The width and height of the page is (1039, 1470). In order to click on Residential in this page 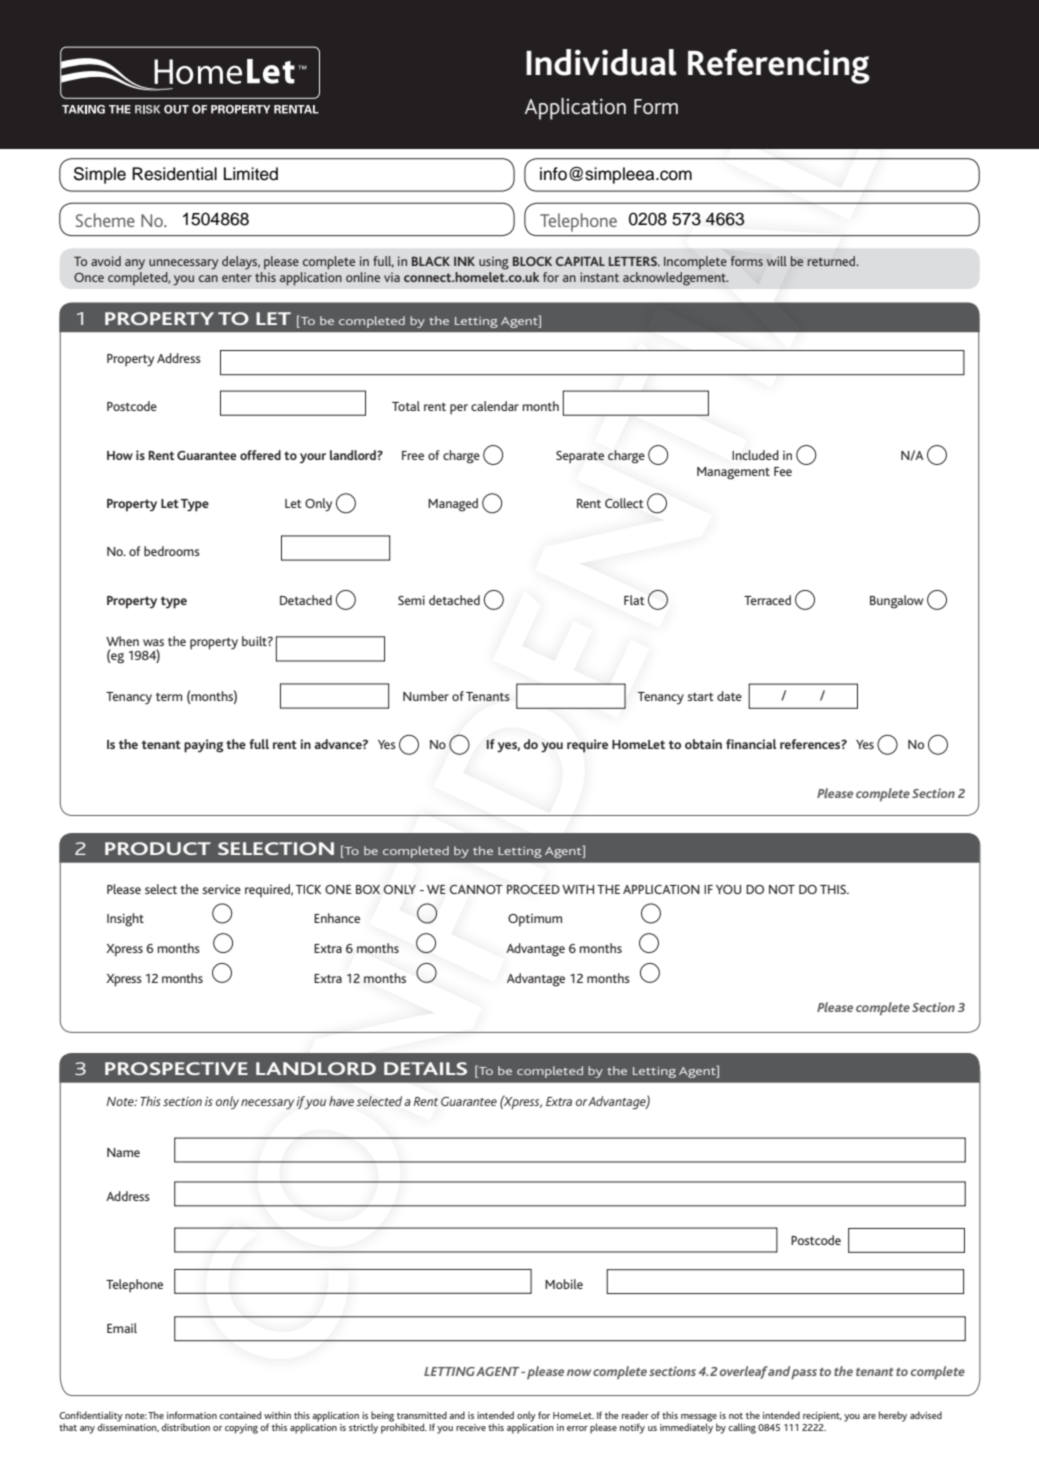, I will do `click(174, 174)`.
